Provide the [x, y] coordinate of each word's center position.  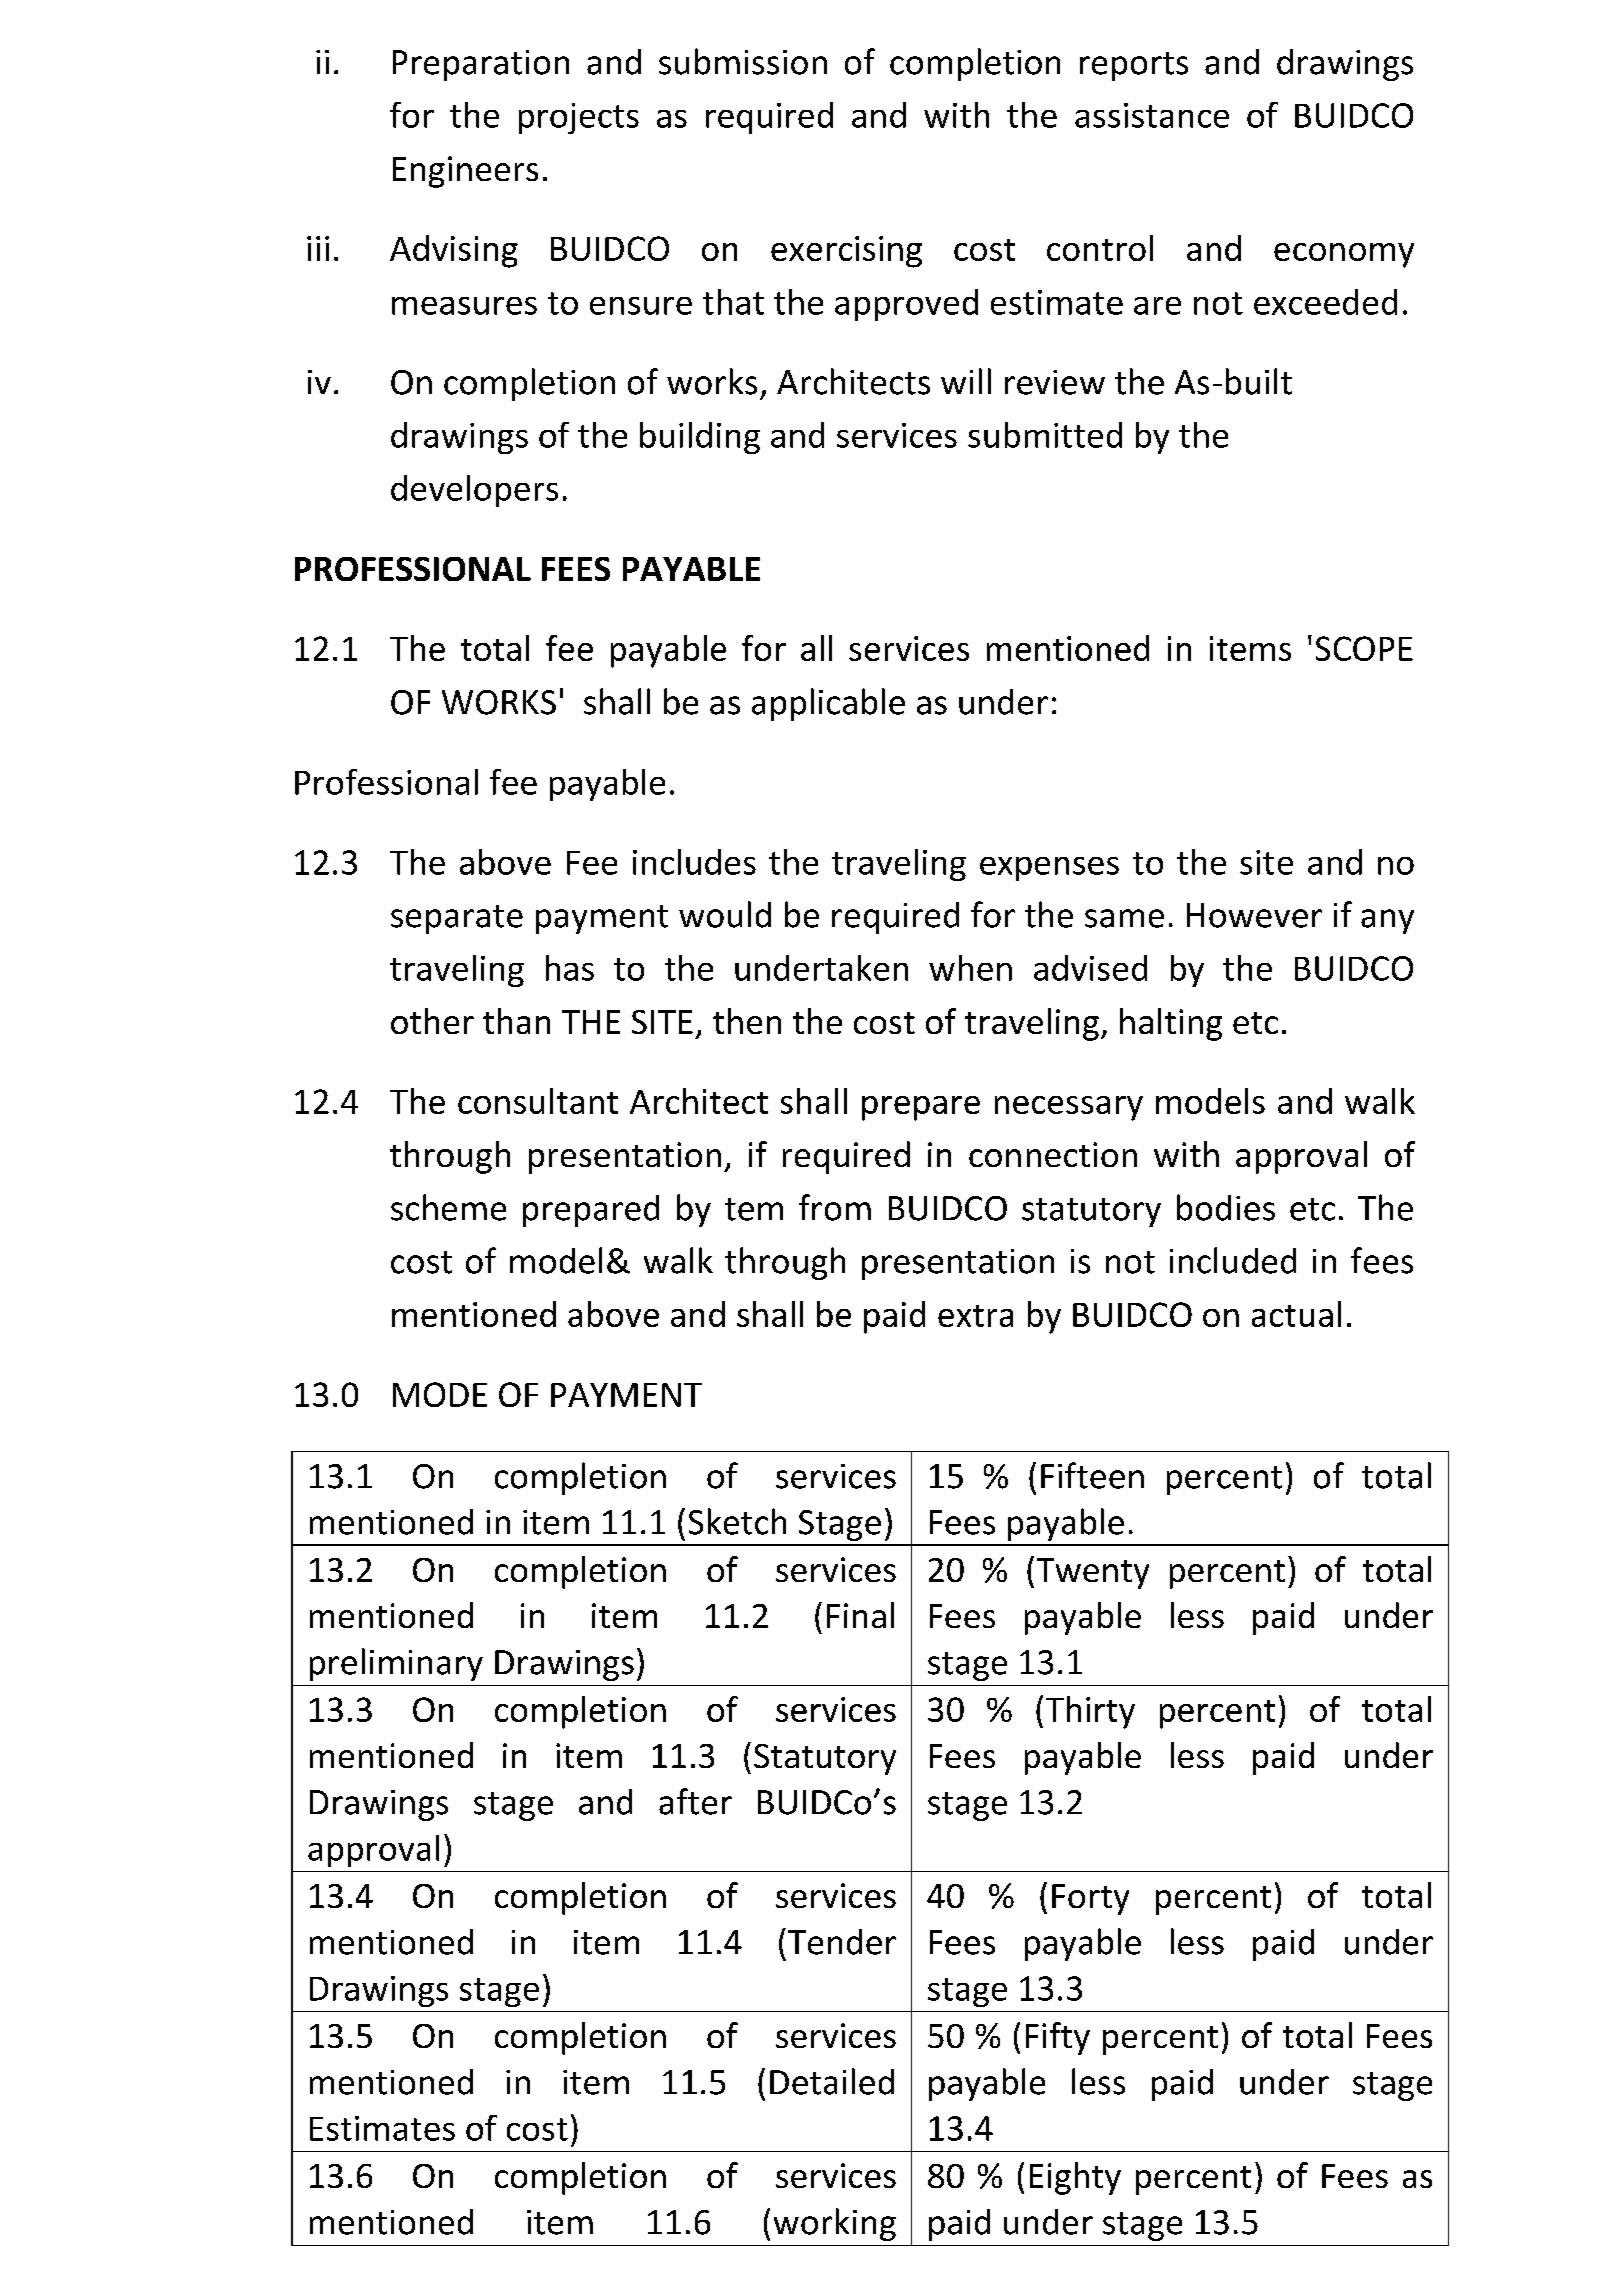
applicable [828, 704]
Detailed [832, 2081]
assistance [1152, 115]
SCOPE [1364, 648]
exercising [846, 252]
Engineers [465, 172]
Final [860, 1615]
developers [474, 491]
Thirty [1090, 1712]
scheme [448, 1207]
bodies [1226, 1207]
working [835, 2224]
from [835, 1207]
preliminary [396, 1664]
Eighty [1075, 2178]
